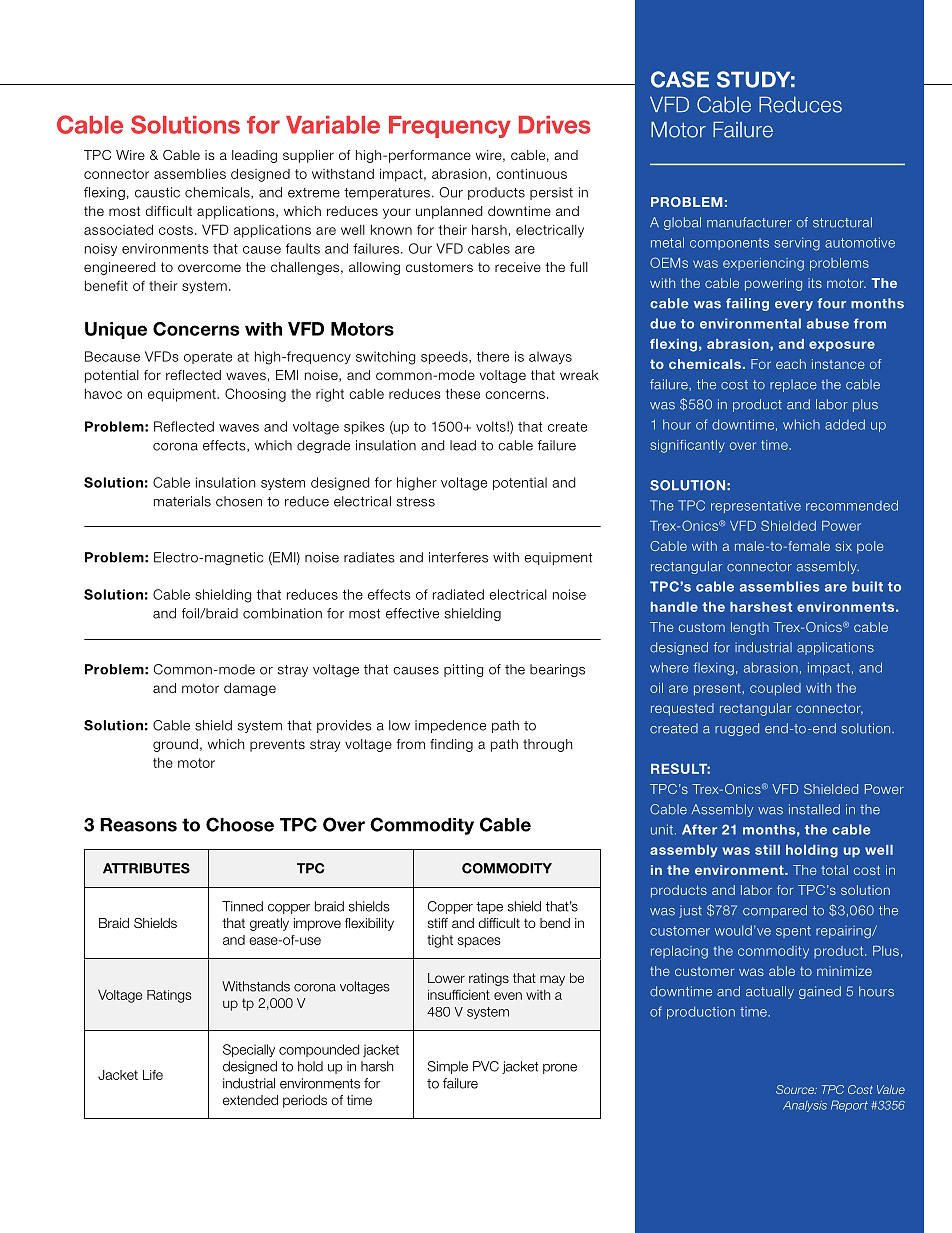 This screenshot has height=1233, width=952. Describe the element at coordinates (451, 745) in the screenshot. I see `finding` at that location.
